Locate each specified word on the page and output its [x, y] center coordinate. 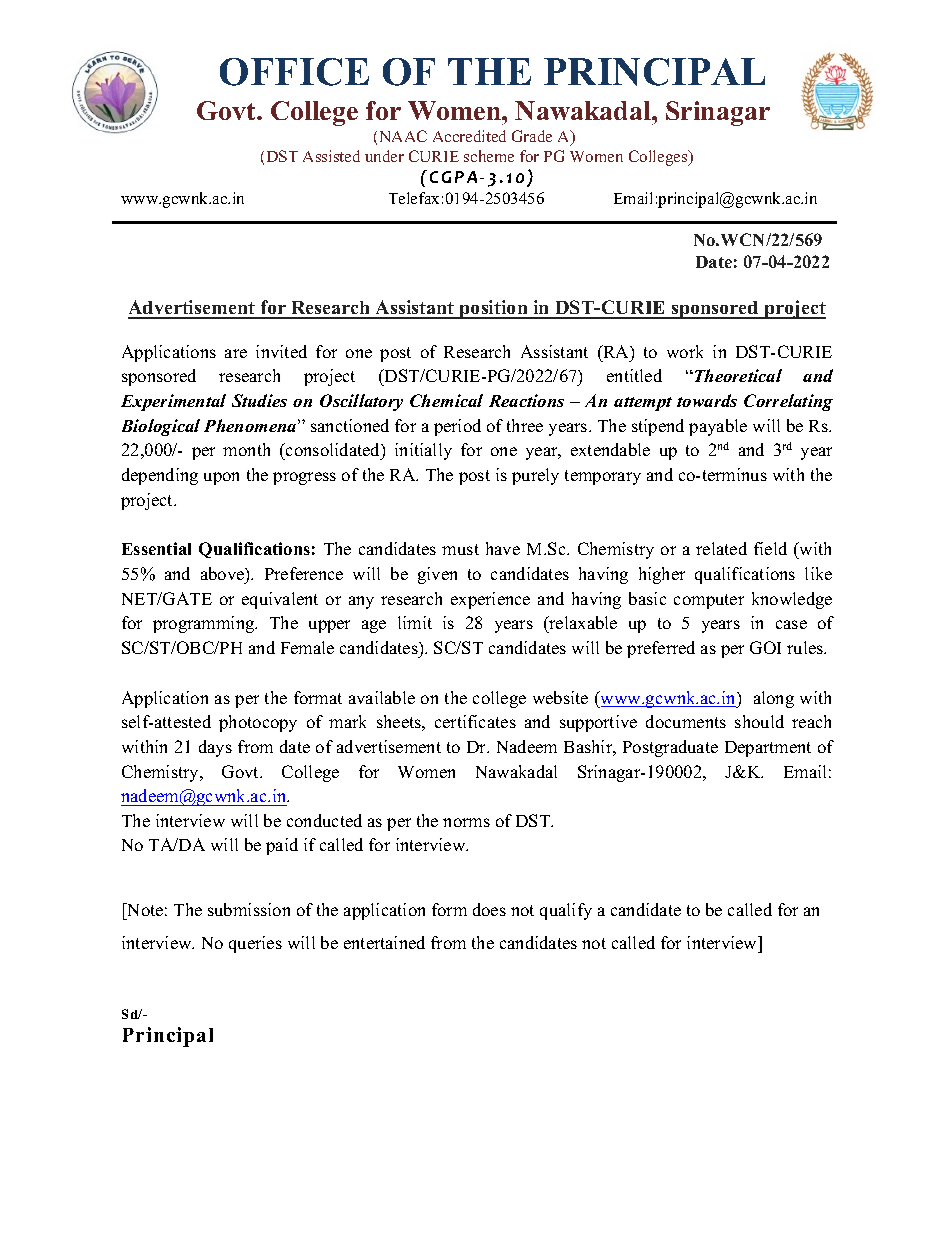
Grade [532, 136]
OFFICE [294, 72]
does [489, 909]
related [721, 548]
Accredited [469, 136]
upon [221, 478]
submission [249, 909]
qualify [566, 911]
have [503, 548]
